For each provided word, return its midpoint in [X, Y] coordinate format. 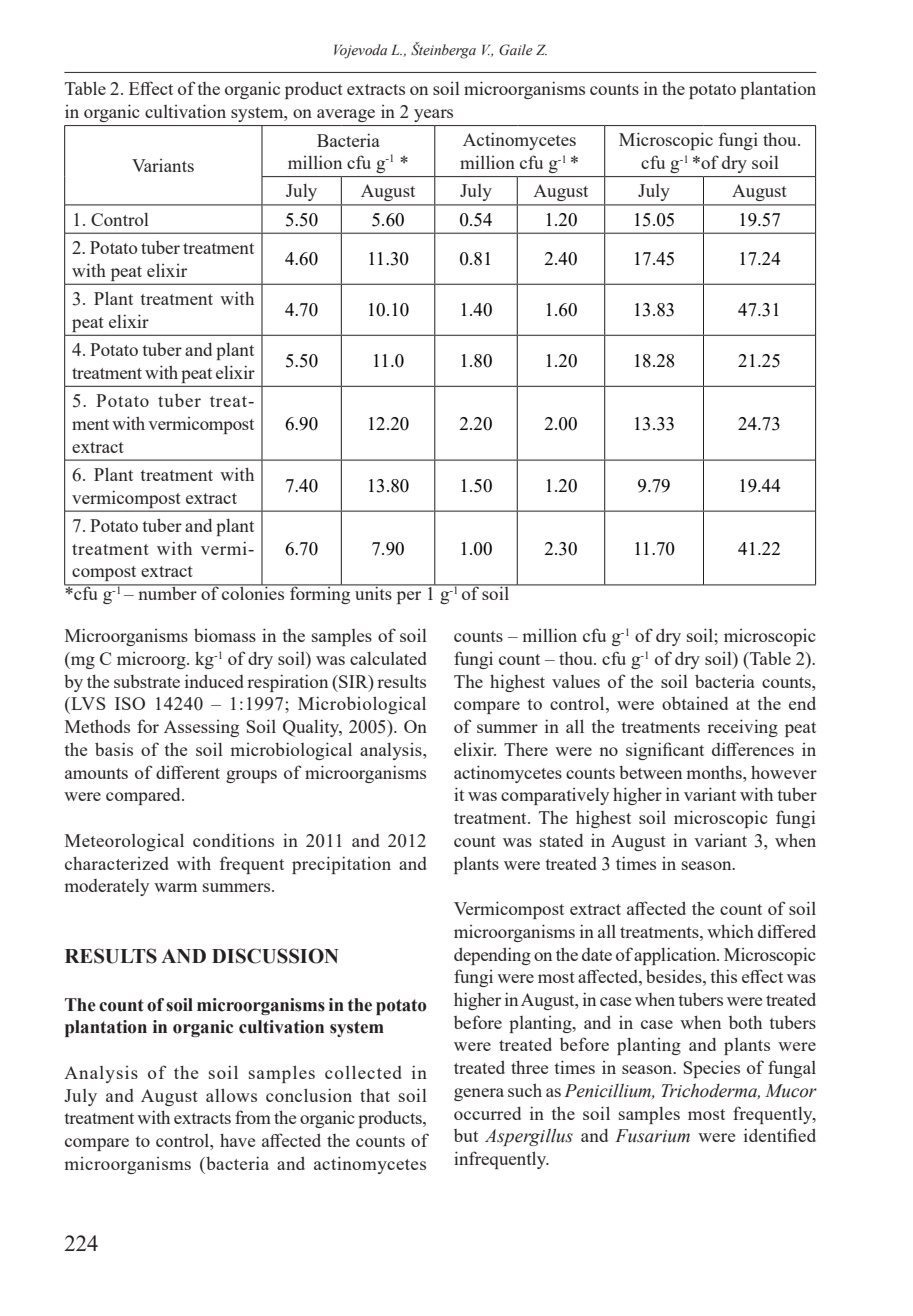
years [433, 115]
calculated [388, 658]
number [167, 592]
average [346, 115]
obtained [695, 703]
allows [231, 1095]
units [373, 592]
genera [479, 1094]
